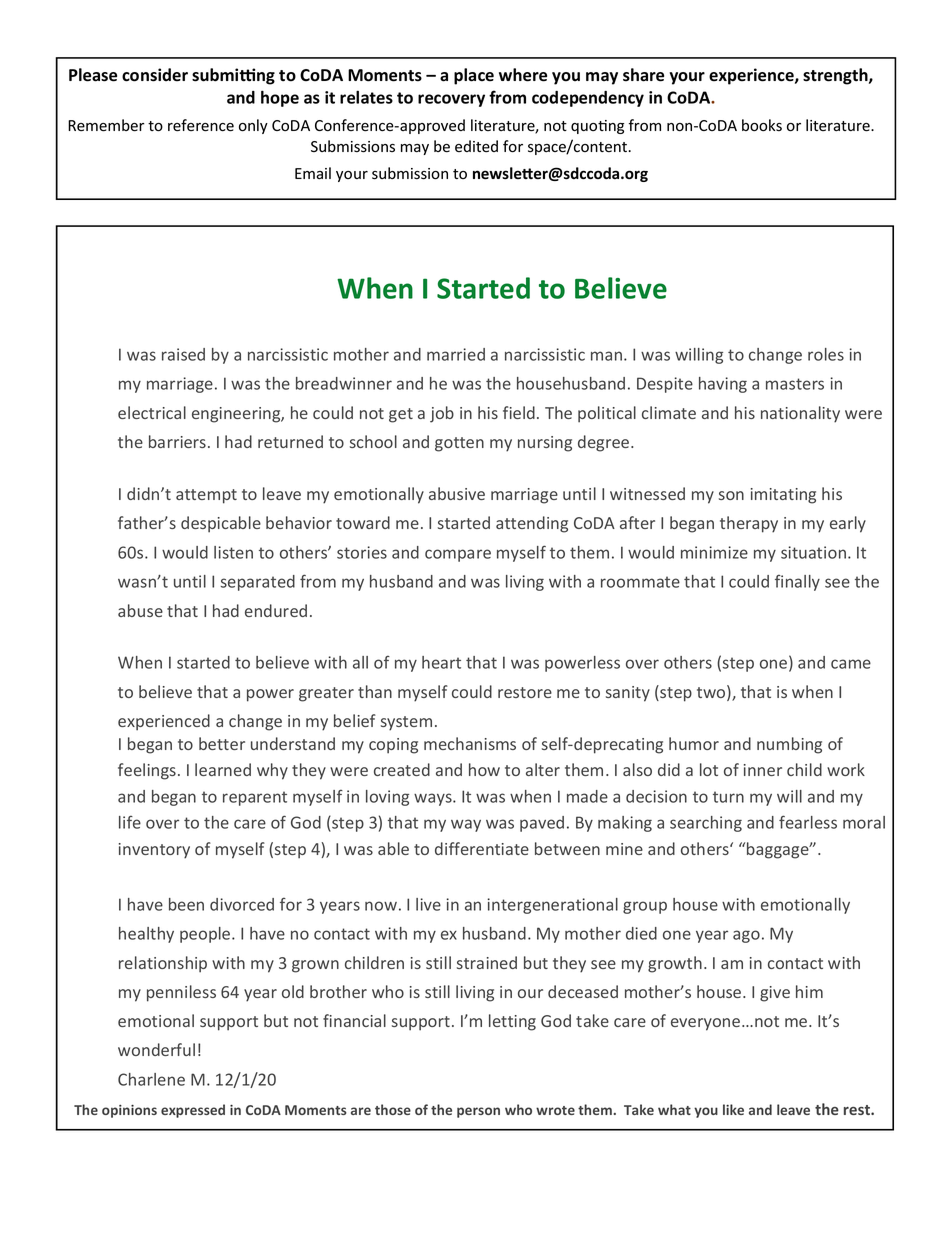  I want to click on compare, so click(458, 555).
